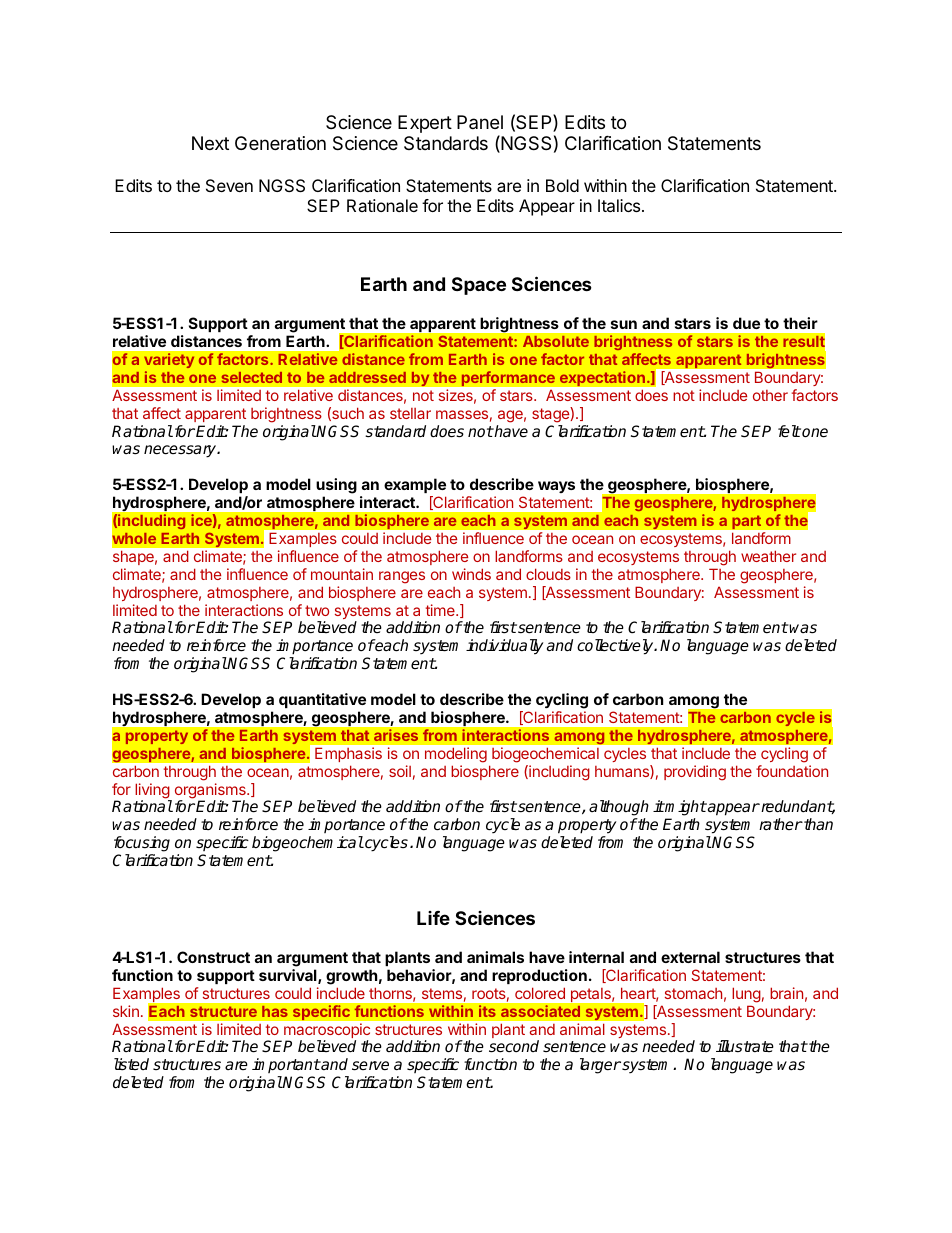  What do you see at coordinates (616, 647) in the document?
I see `collectively` at bounding box center [616, 647].
